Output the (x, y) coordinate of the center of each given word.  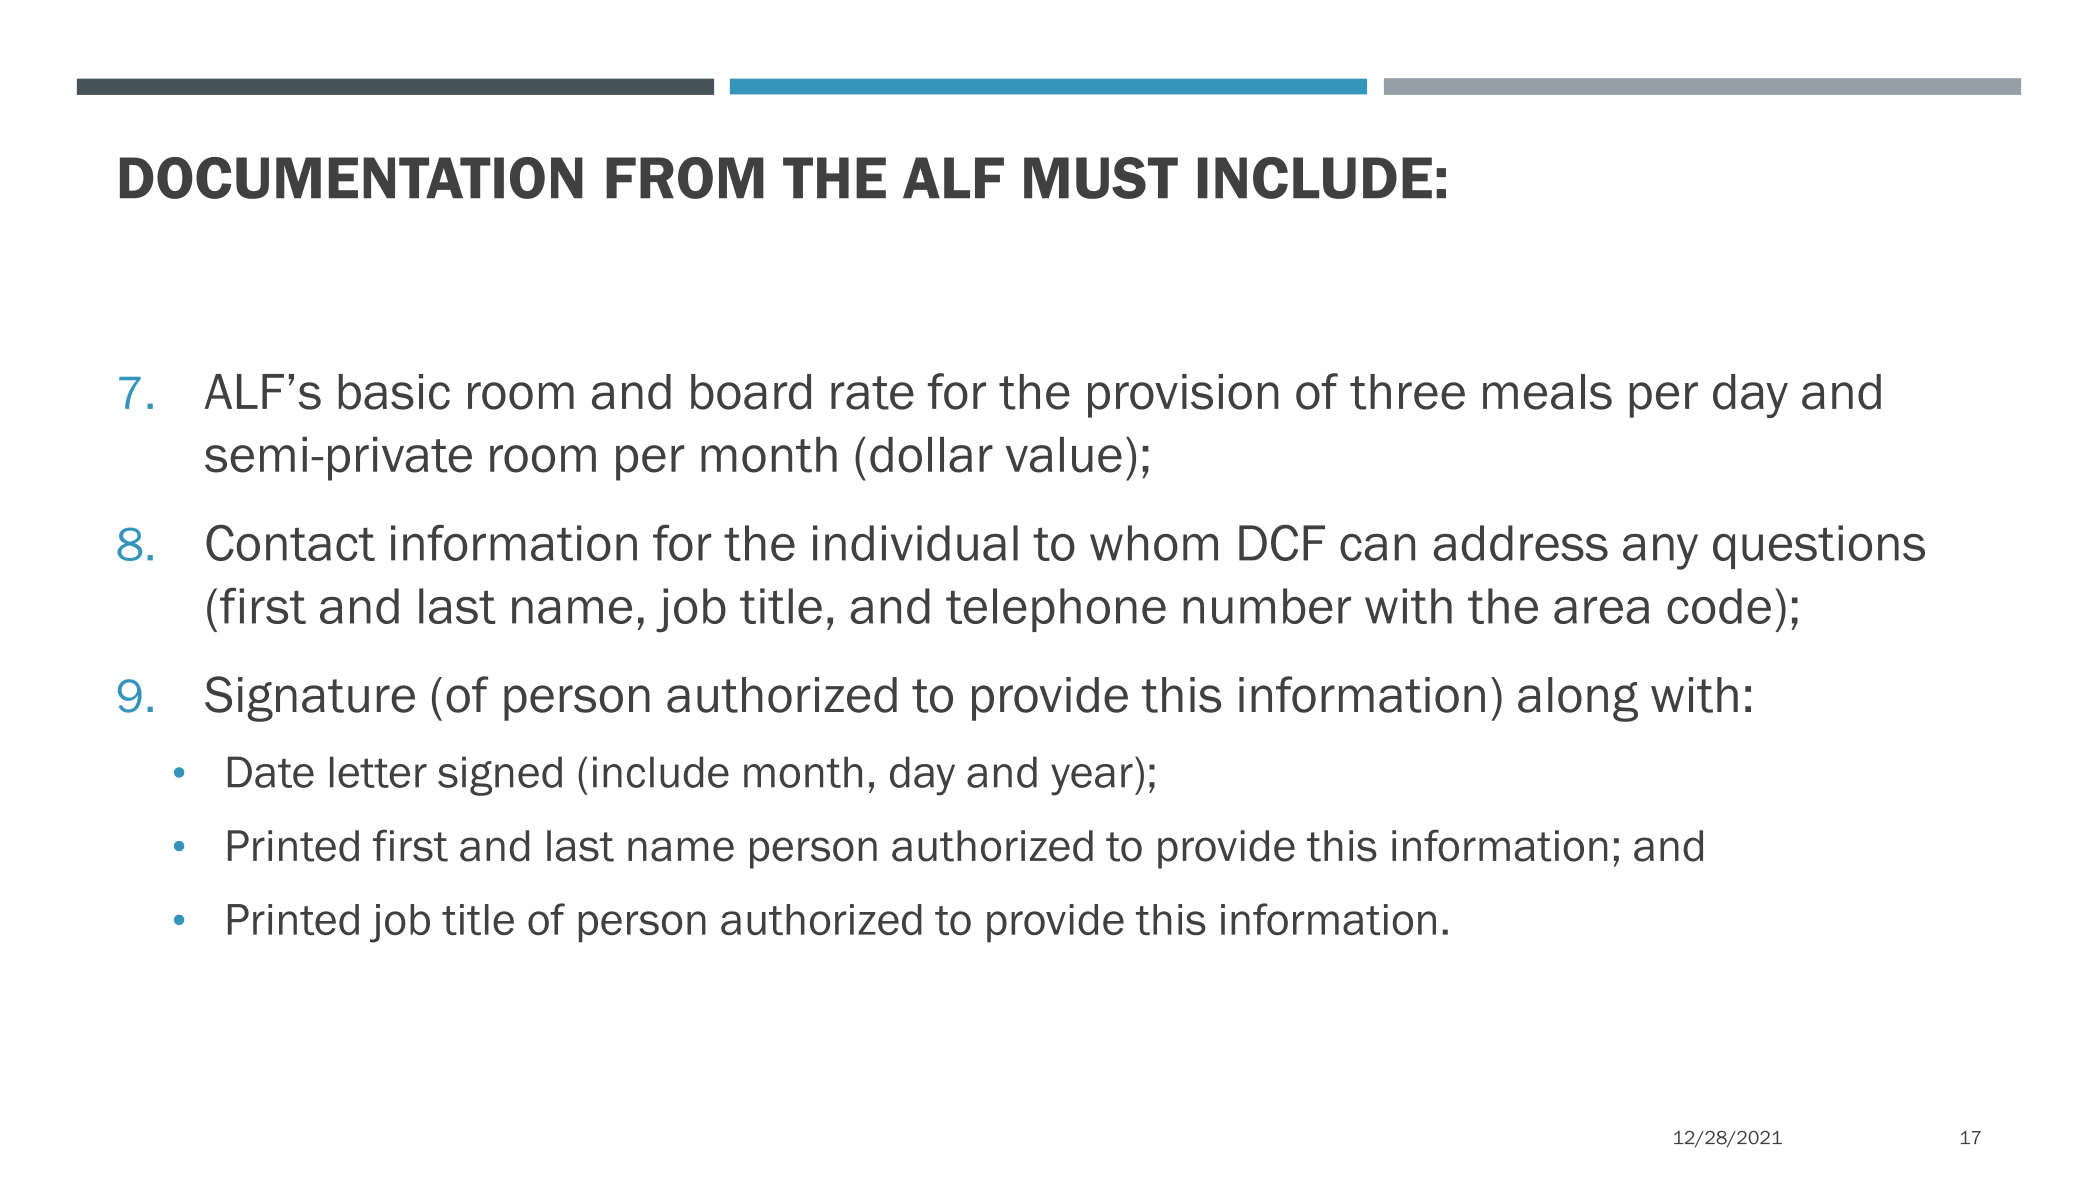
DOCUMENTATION (351, 178)
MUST (1101, 178)
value (1064, 455)
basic (394, 392)
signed (500, 776)
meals (1547, 392)
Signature (310, 699)
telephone (1056, 610)
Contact (290, 542)
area (1601, 610)
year (1092, 780)
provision (1183, 396)
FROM (685, 178)
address (1521, 543)
